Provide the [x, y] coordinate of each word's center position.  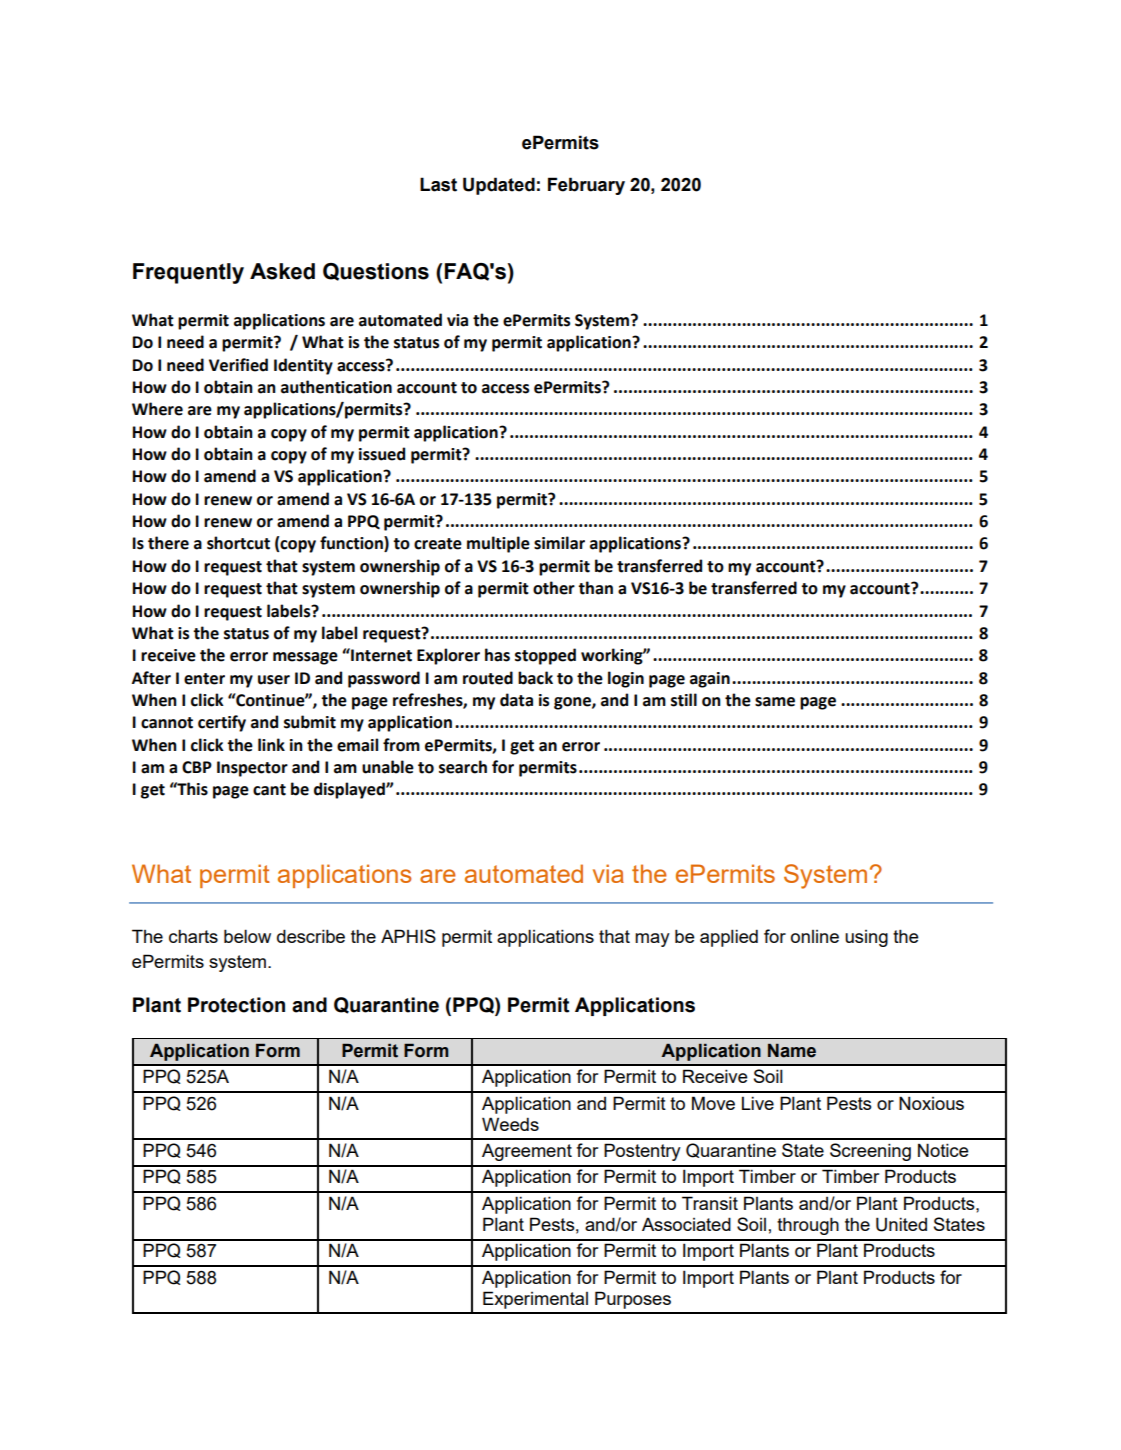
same [775, 702]
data [516, 700]
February [586, 186]
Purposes [633, 1300]
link [271, 744]
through [808, 1226]
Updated [499, 186]
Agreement [527, 1152]
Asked [282, 271]
